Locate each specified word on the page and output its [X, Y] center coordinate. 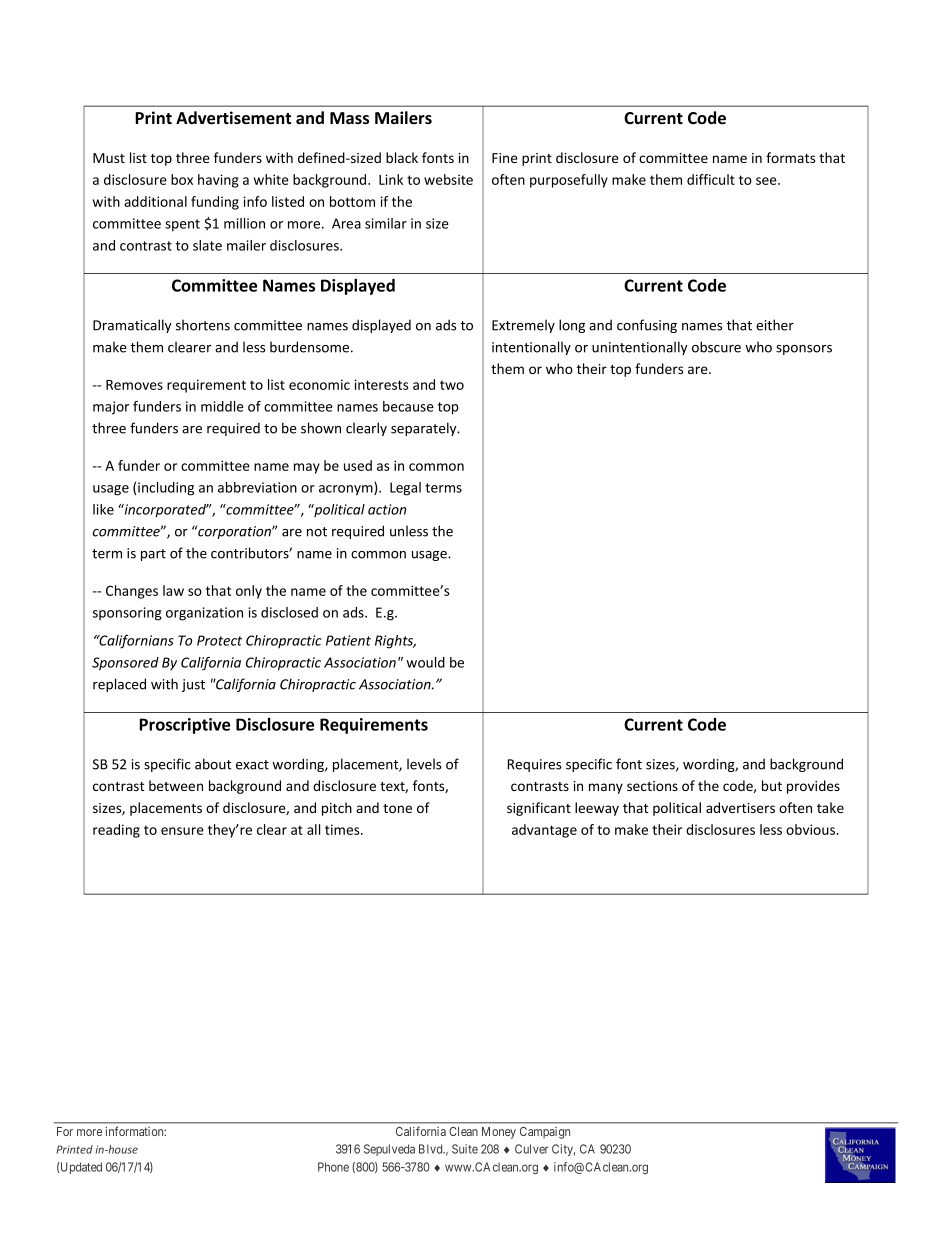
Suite [465, 1149]
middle [222, 406]
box [182, 179]
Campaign [545, 1133]
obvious [812, 829]
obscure [716, 347]
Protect [219, 640]
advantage [544, 831]
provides [813, 787]
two [452, 385]
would [425, 662]
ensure [182, 831]
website [448, 179]
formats [790, 157]
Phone [333, 1167]
